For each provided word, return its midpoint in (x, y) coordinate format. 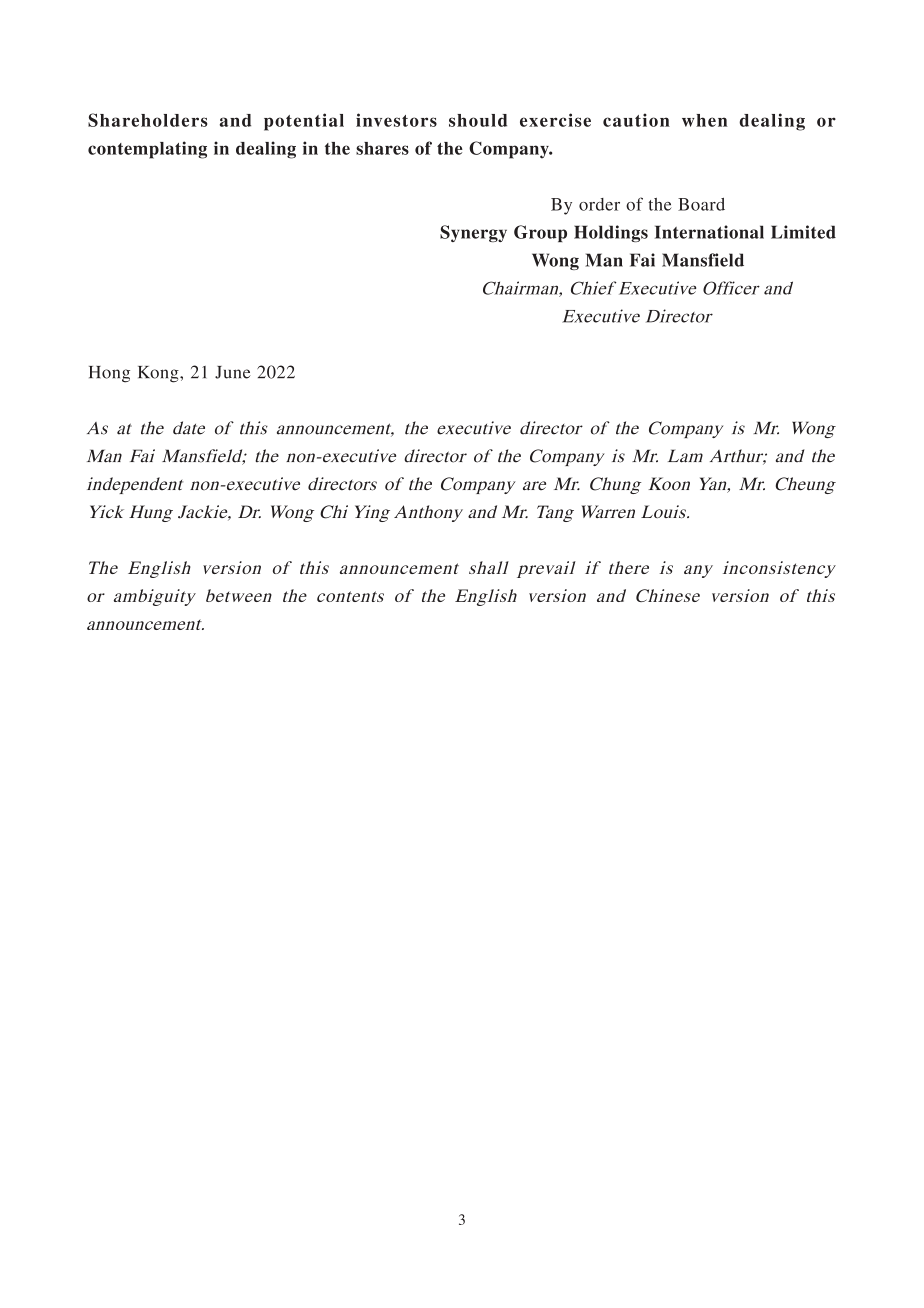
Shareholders (147, 120)
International (709, 232)
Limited (803, 232)
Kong (159, 374)
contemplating (147, 150)
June (233, 372)
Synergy (473, 233)
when (705, 120)
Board (701, 204)
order (599, 204)
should (478, 120)
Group (540, 233)
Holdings (611, 233)
